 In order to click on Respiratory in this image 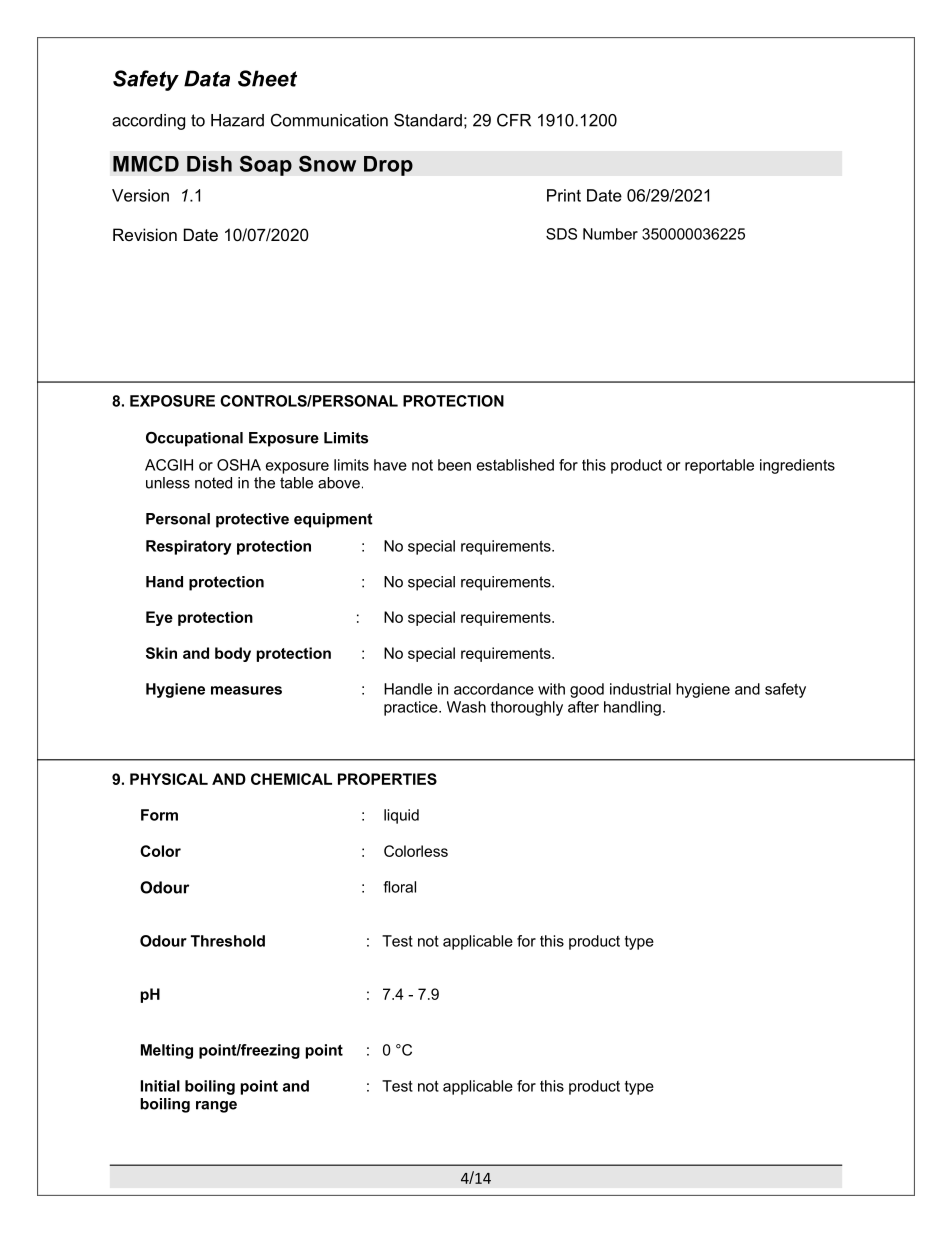, I will do `click(189, 547)`.
